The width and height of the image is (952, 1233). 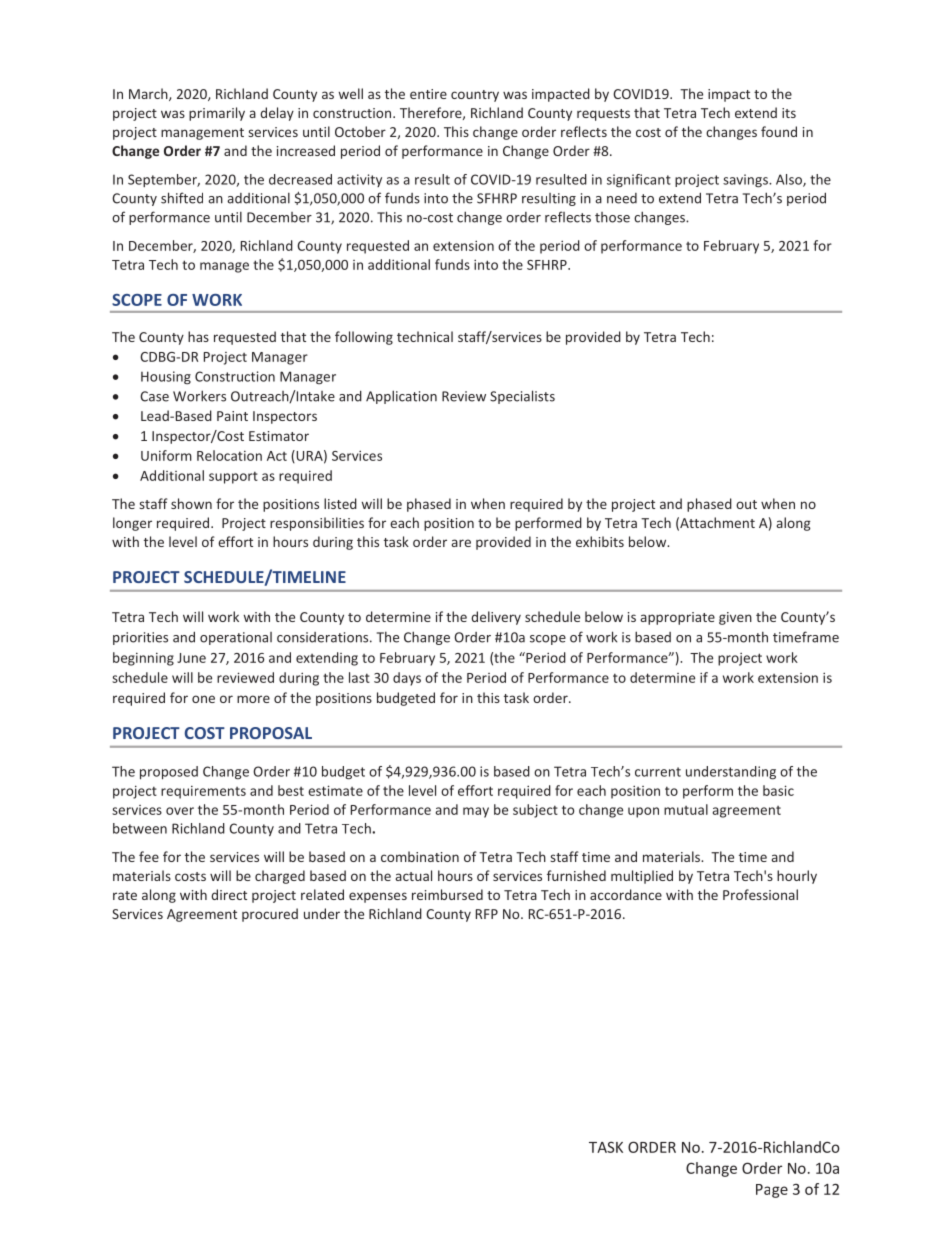 What do you see at coordinates (779, 131) in the image?
I see `found` at bounding box center [779, 131].
